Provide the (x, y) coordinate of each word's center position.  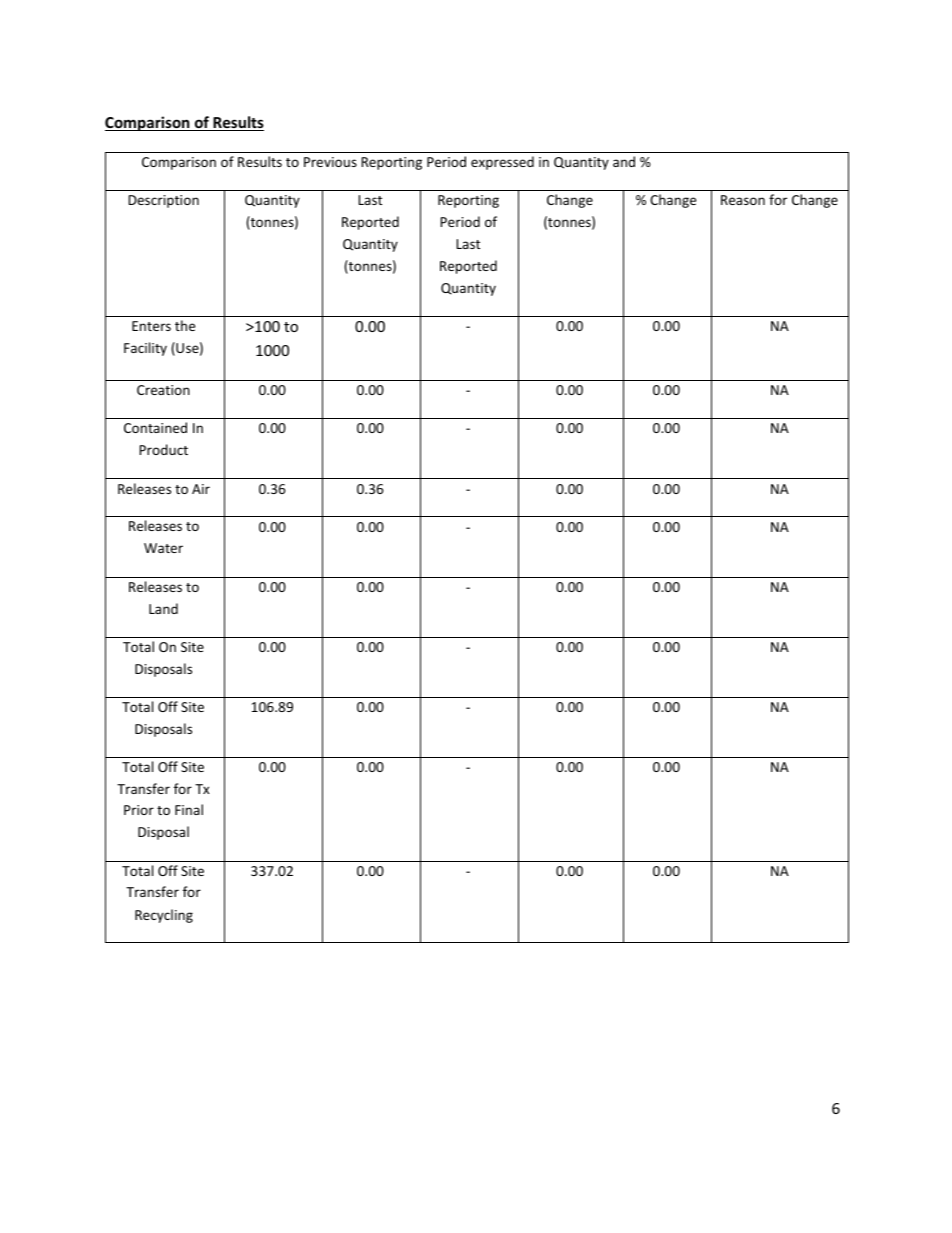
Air (201, 489)
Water (163, 548)
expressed (502, 163)
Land (163, 608)
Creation (163, 390)
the (185, 325)
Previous (330, 162)
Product (163, 449)
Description (163, 201)
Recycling (164, 916)
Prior (139, 810)
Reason (743, 200)
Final (189, 809)
